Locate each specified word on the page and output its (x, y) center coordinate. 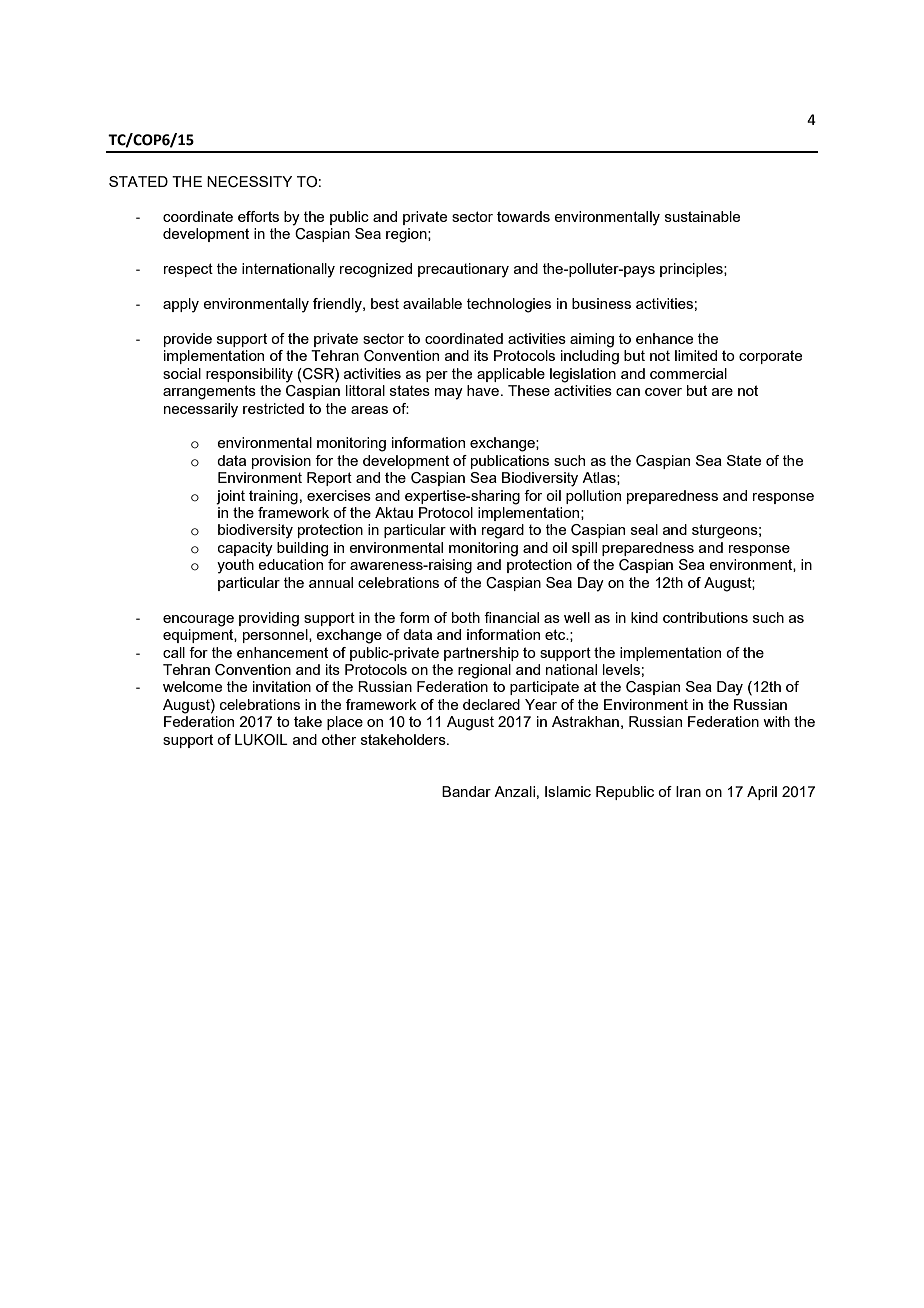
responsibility (249, 375)
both (466, 617)
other (339, 739)
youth (235, 566)
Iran (688, 791)
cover (663, 392)
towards (523, 216)
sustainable (702, 216)
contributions (705, 617)
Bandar (466, 791)
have (484, 390)
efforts (258, 216)
